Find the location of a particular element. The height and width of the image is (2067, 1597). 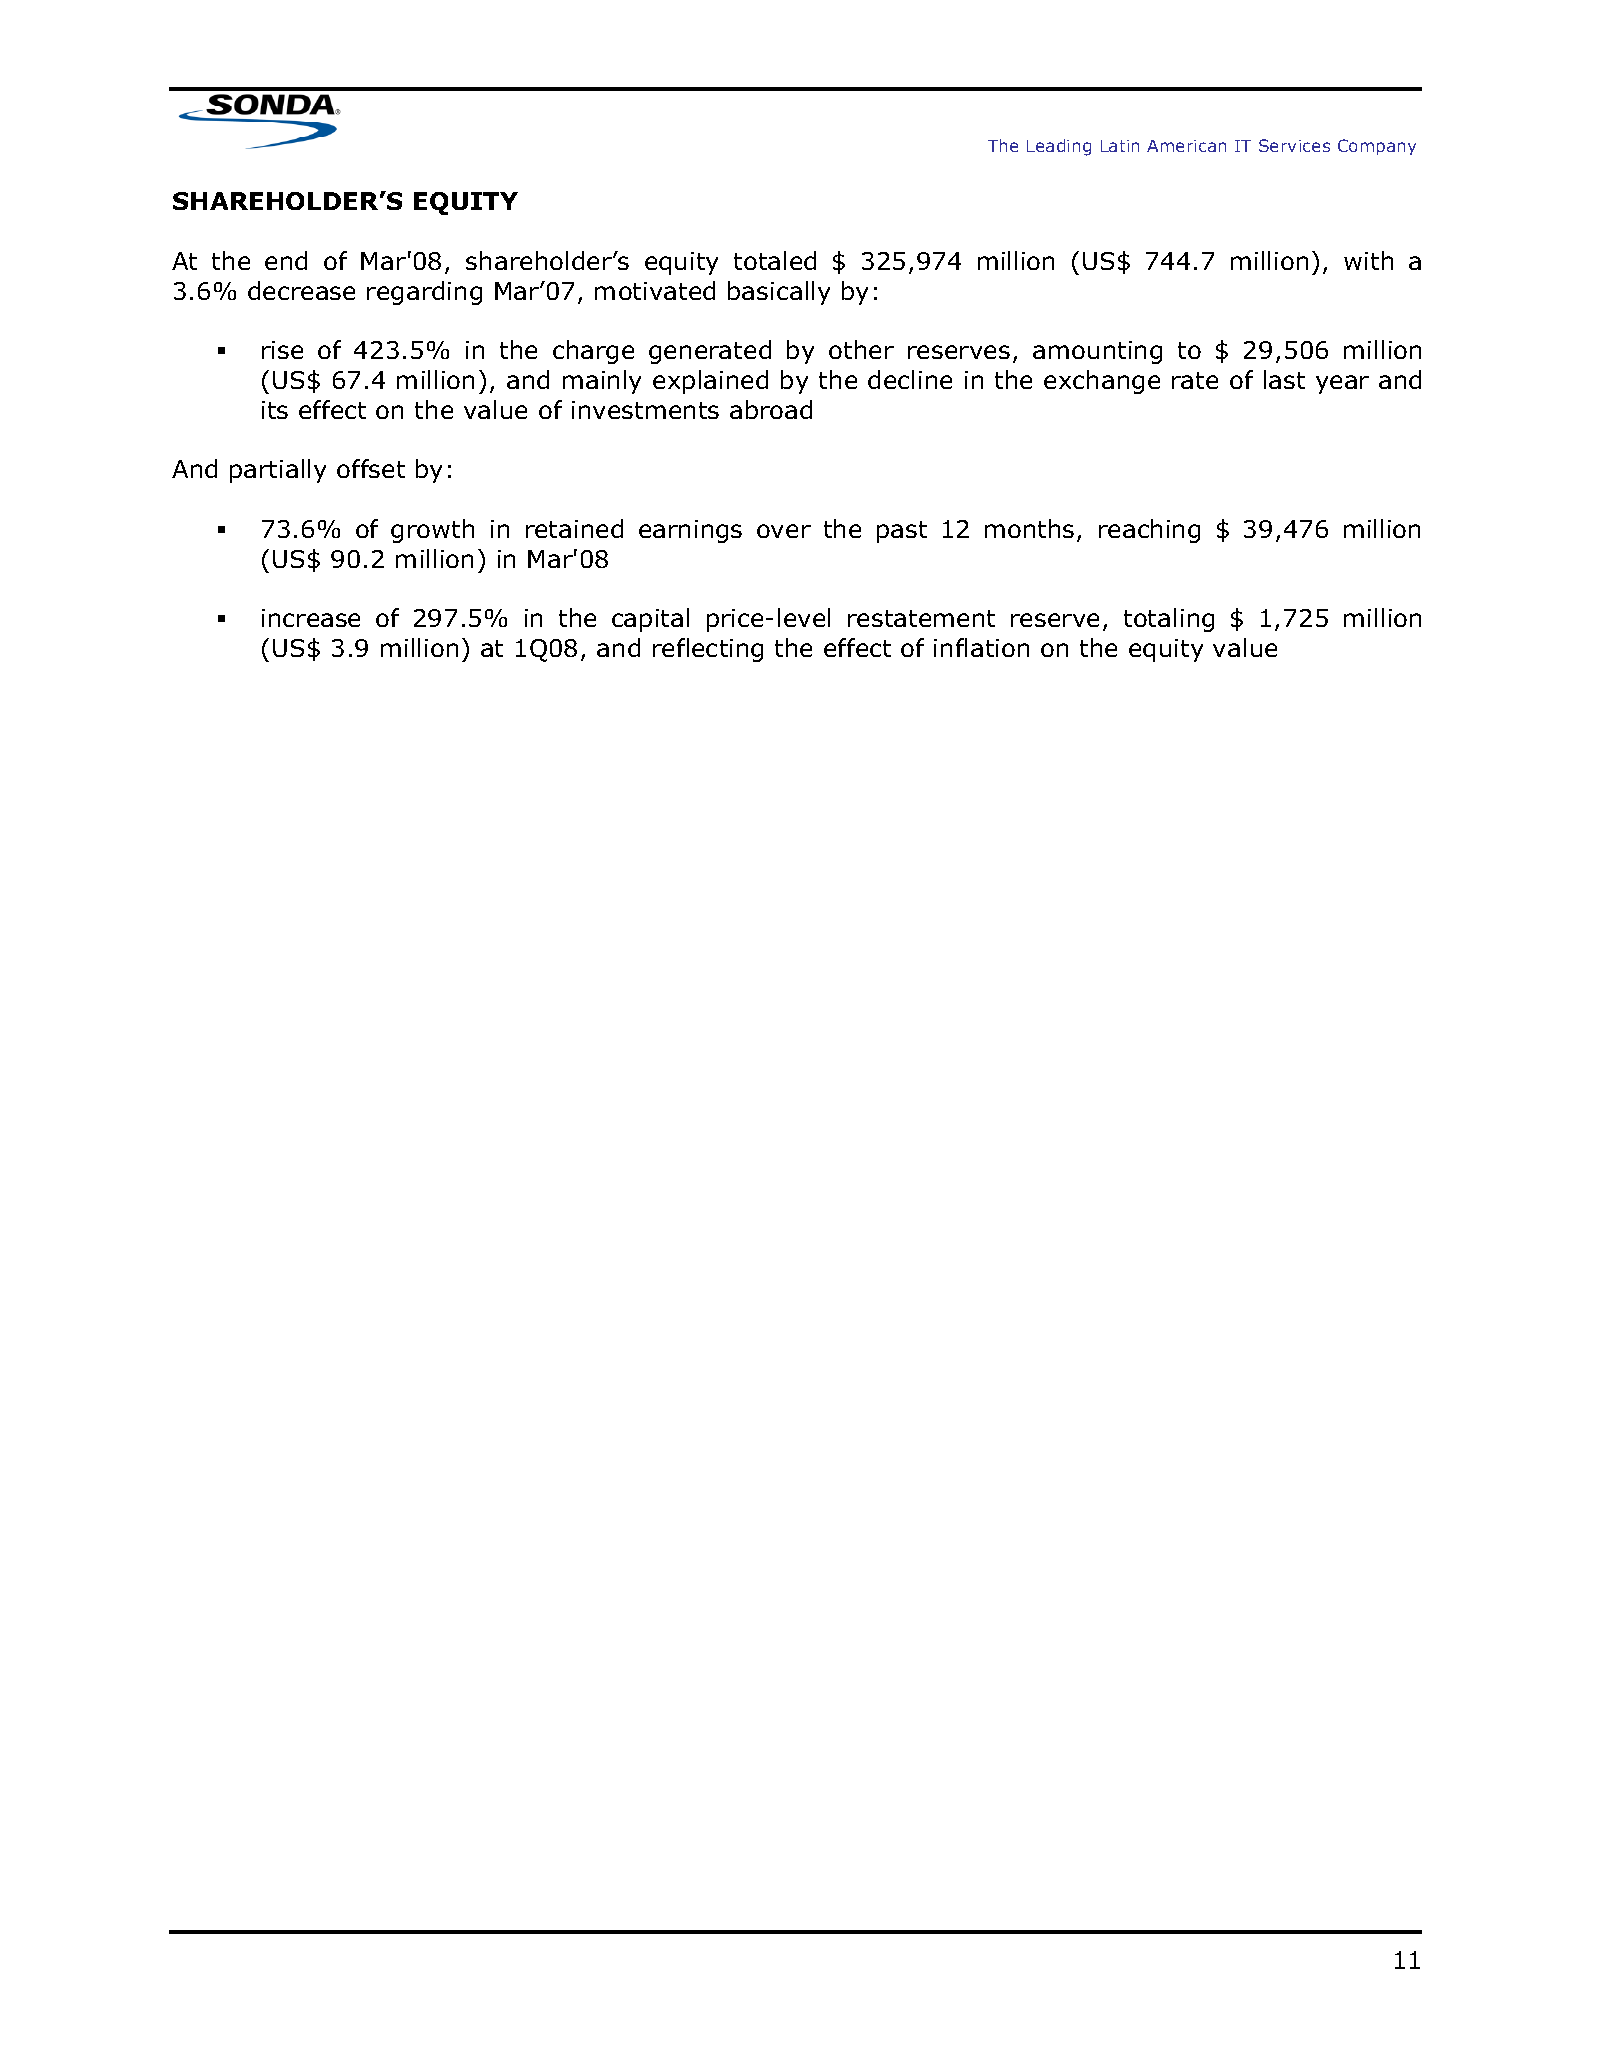

Services is located at coordinates (1294, 145).
